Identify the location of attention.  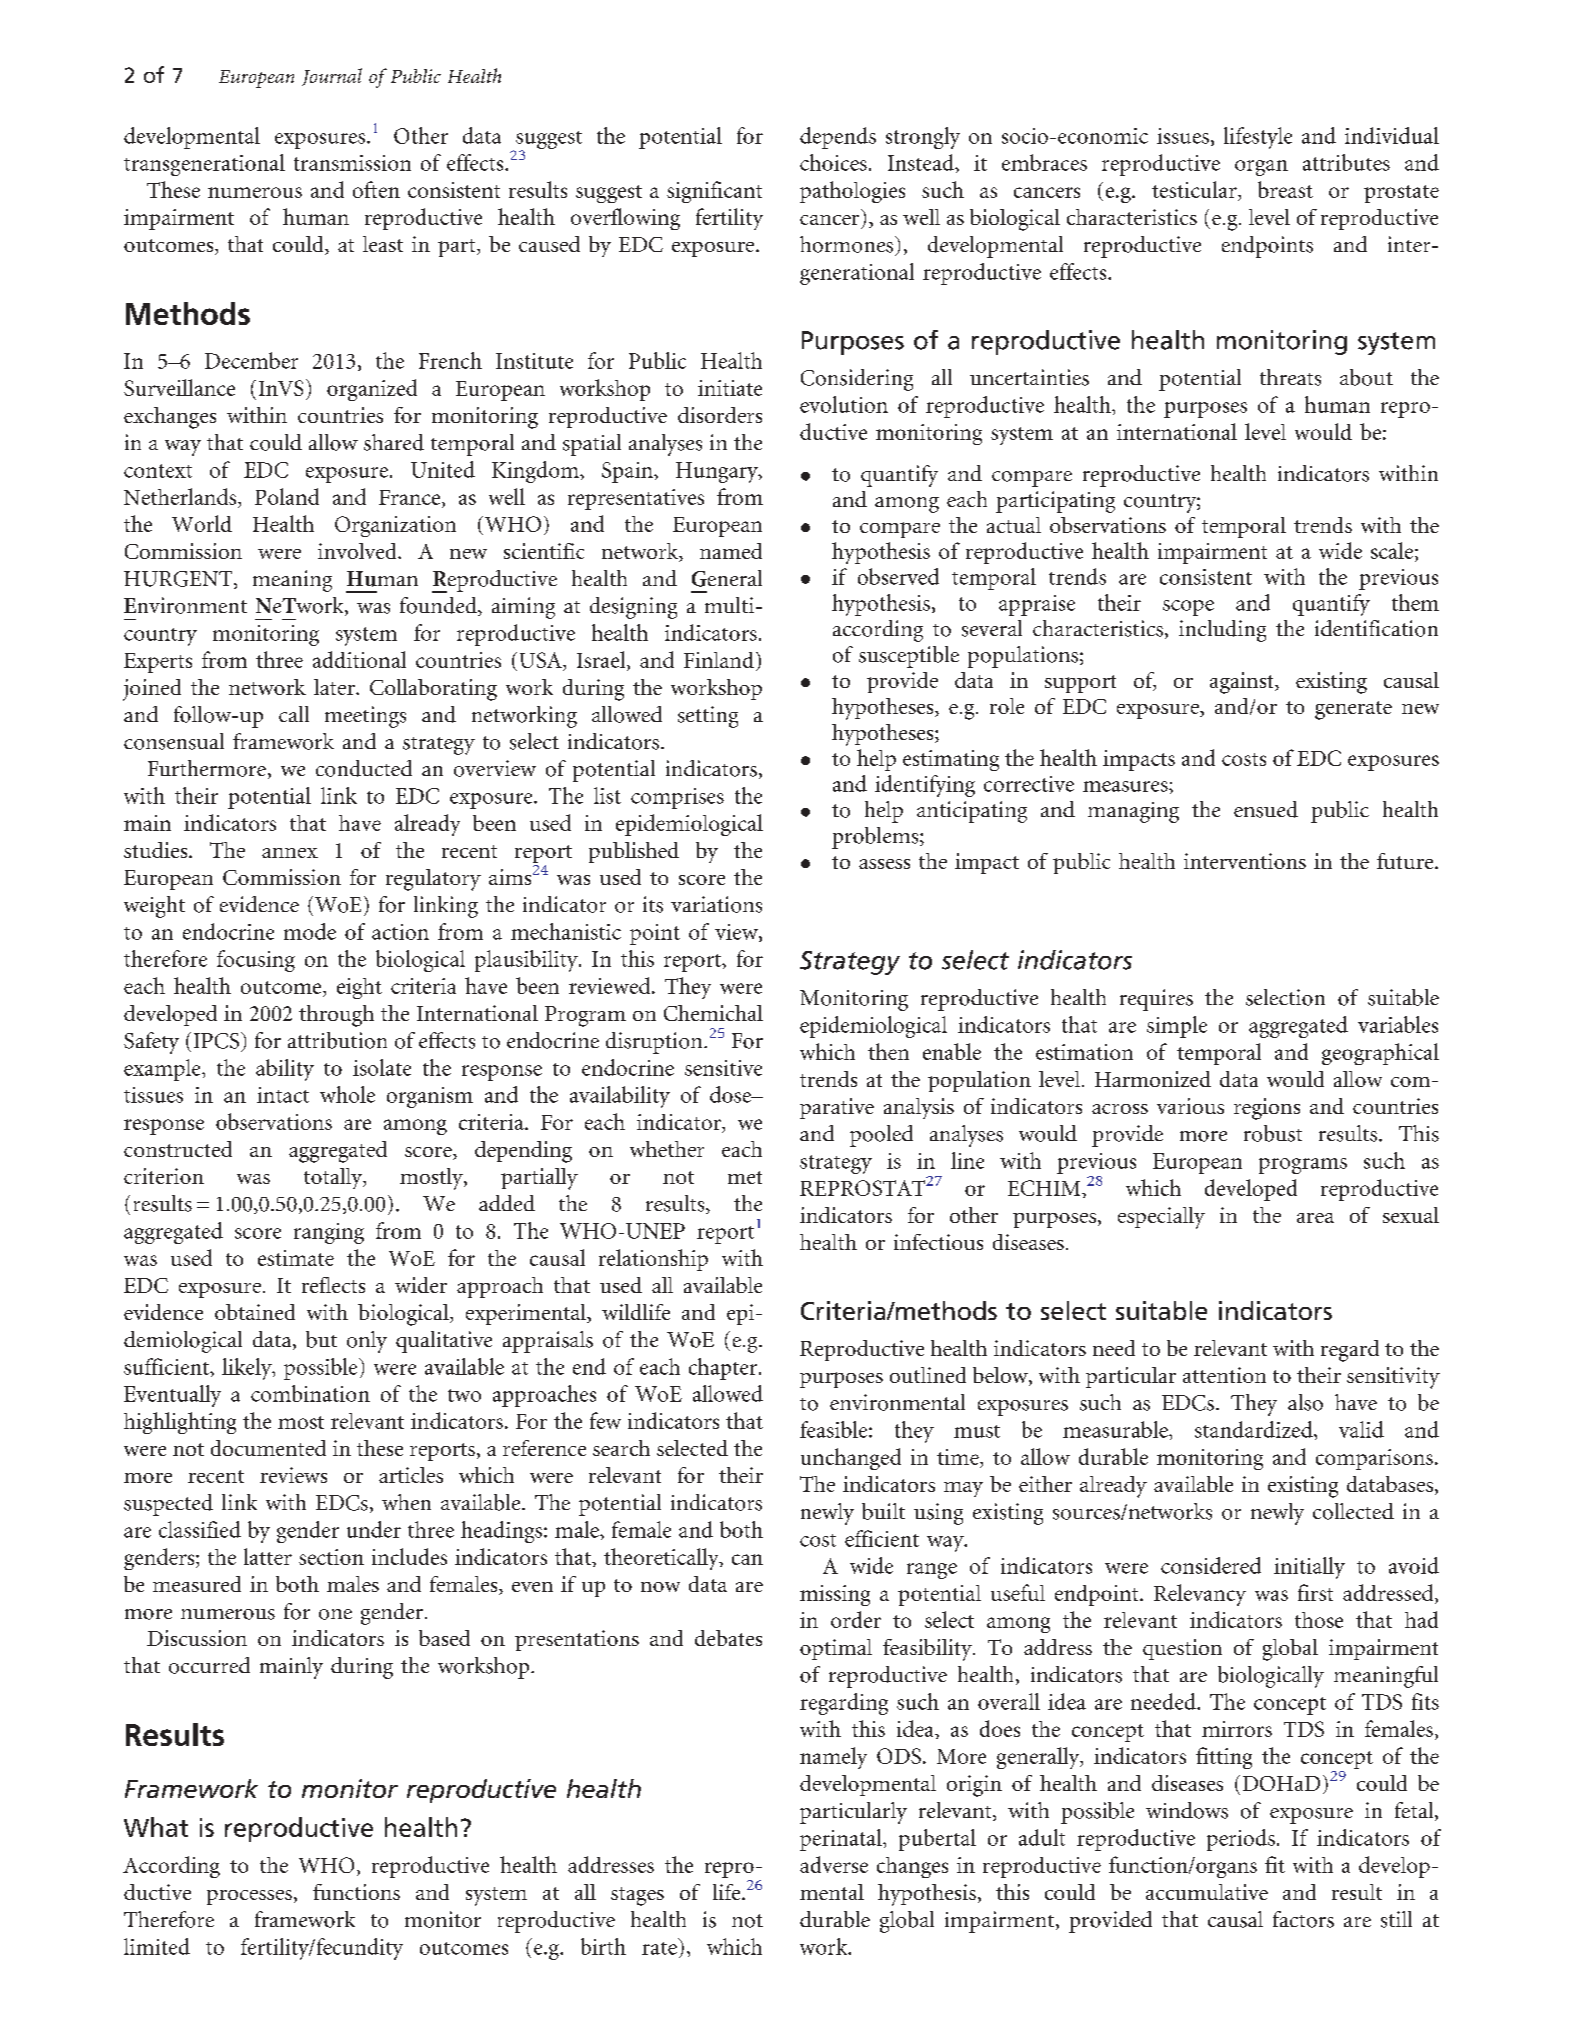
(1224, 1375).
